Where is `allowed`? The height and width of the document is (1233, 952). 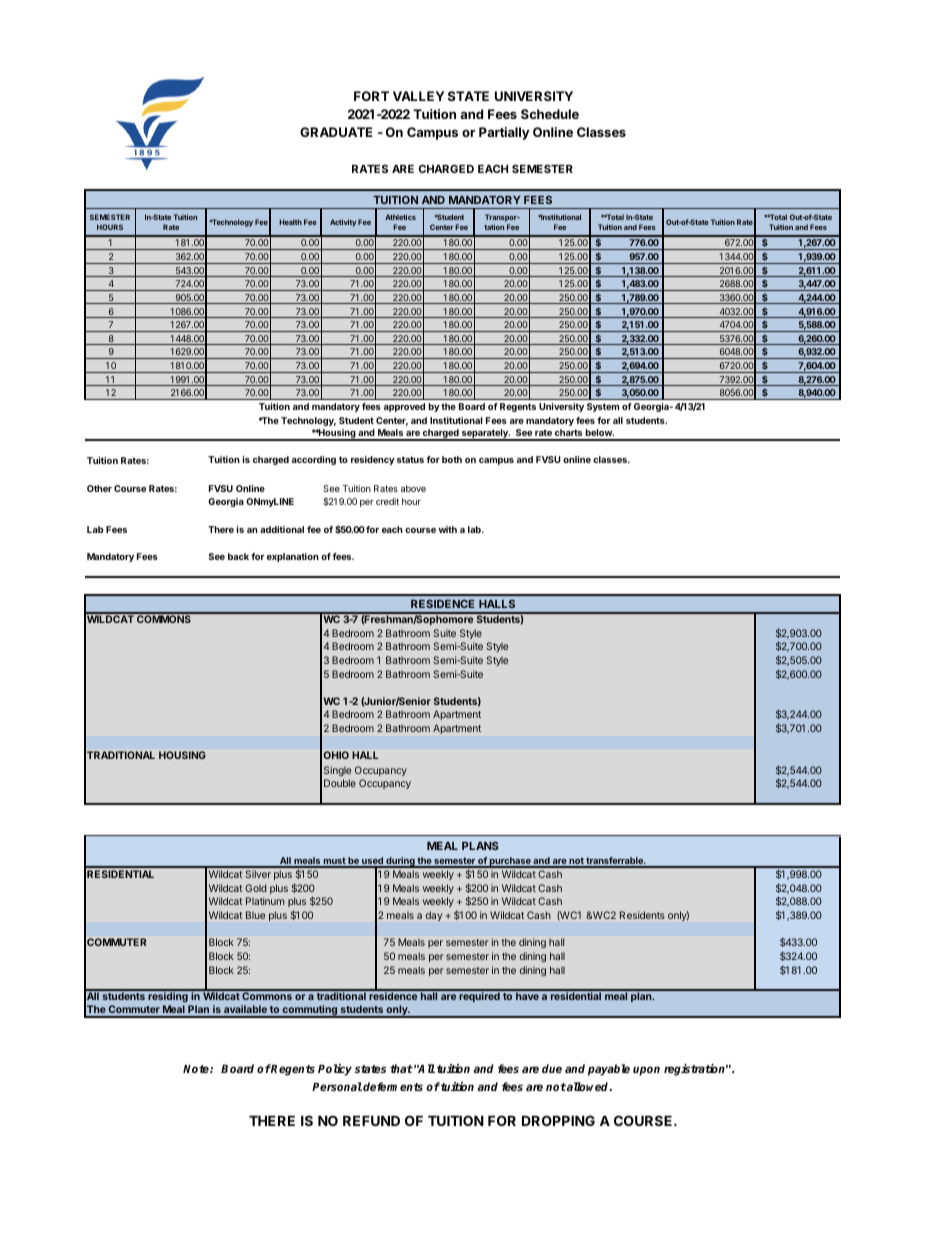 allowed is located at coordinates (588, 1086).
